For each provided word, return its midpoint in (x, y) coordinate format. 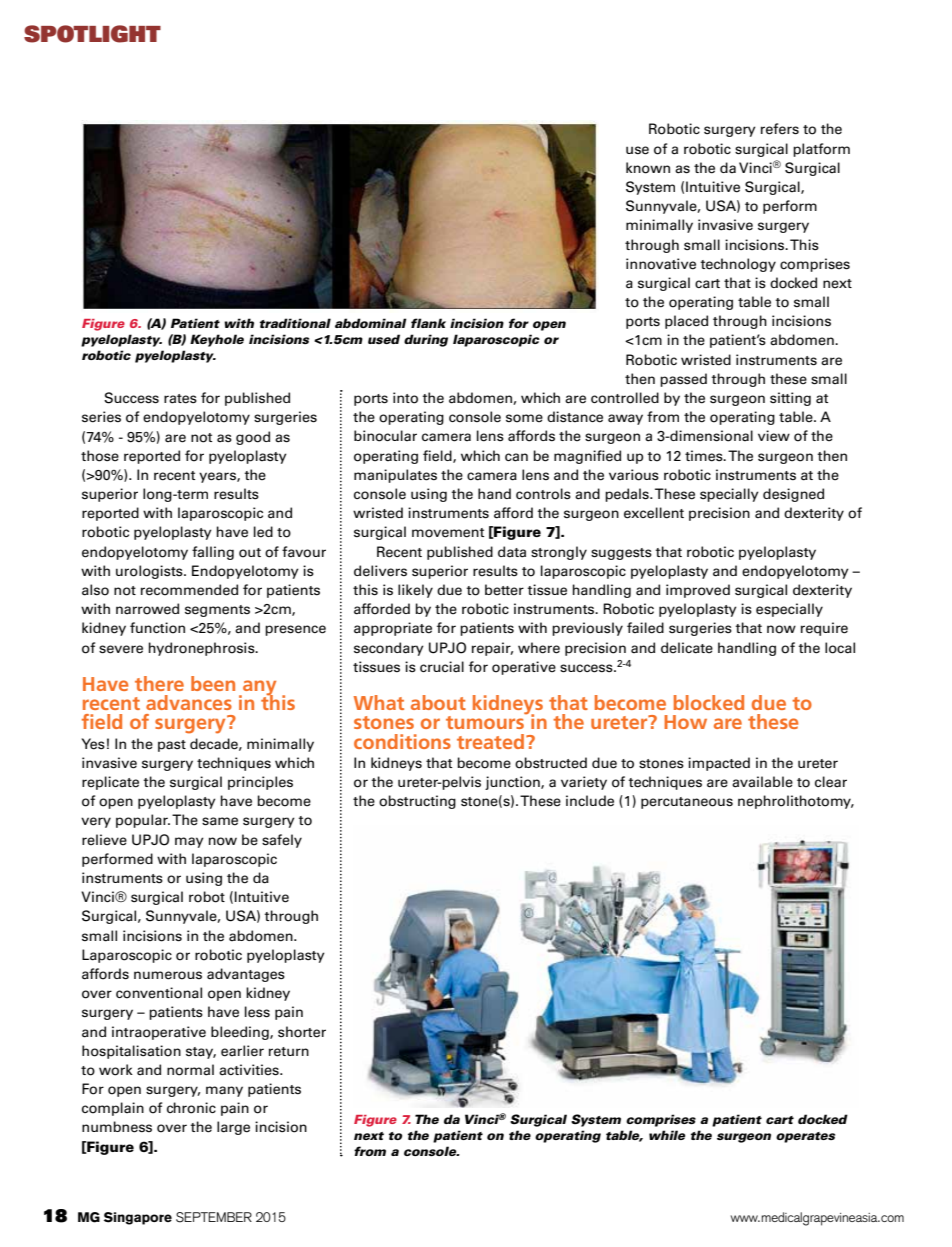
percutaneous (687, 803)
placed (686, 322)
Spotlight (92, 34)
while (667, 1135)
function (157, 628)
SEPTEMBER (214, 1217)
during (426, 340)
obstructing (417, 802)
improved (698, 591)
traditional (295, 323)
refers (780, 129)
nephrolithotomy (796, 802)
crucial (442, 666)
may (189, 842)
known (648, 168)
